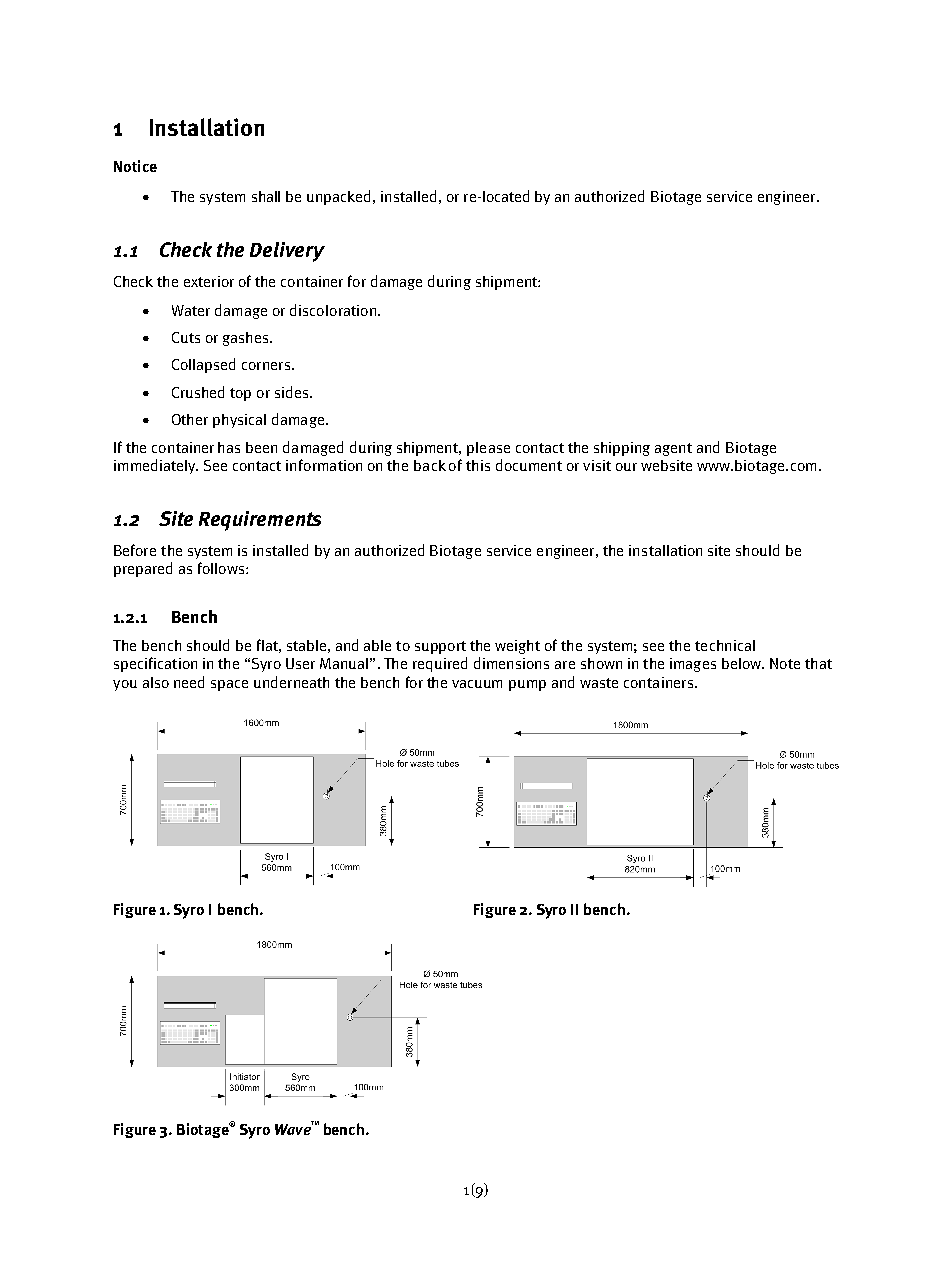  I want to click on shall, so click(266, 196).
